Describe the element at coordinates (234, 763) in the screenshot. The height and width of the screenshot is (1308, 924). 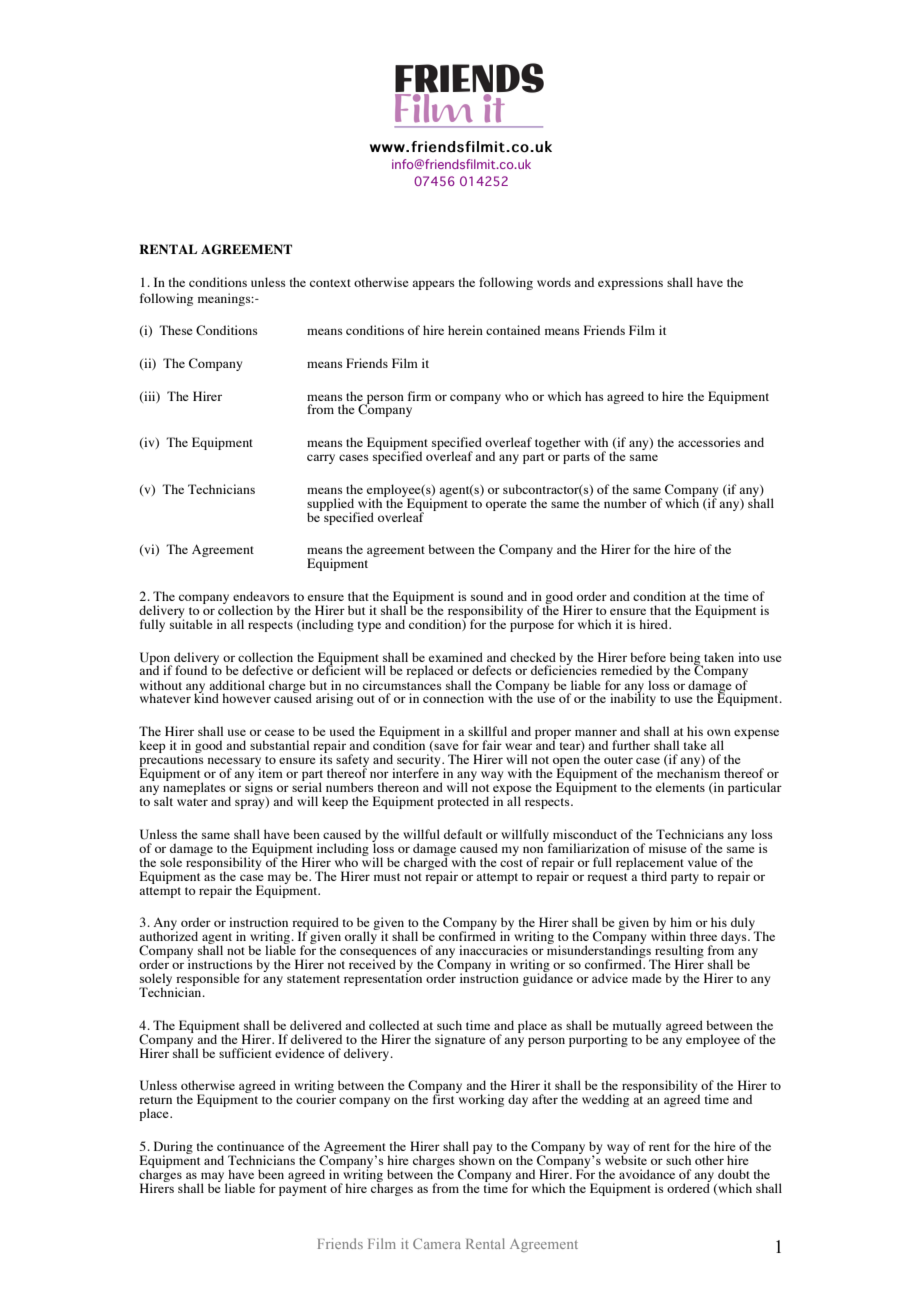
I see `necessary` at that location.
